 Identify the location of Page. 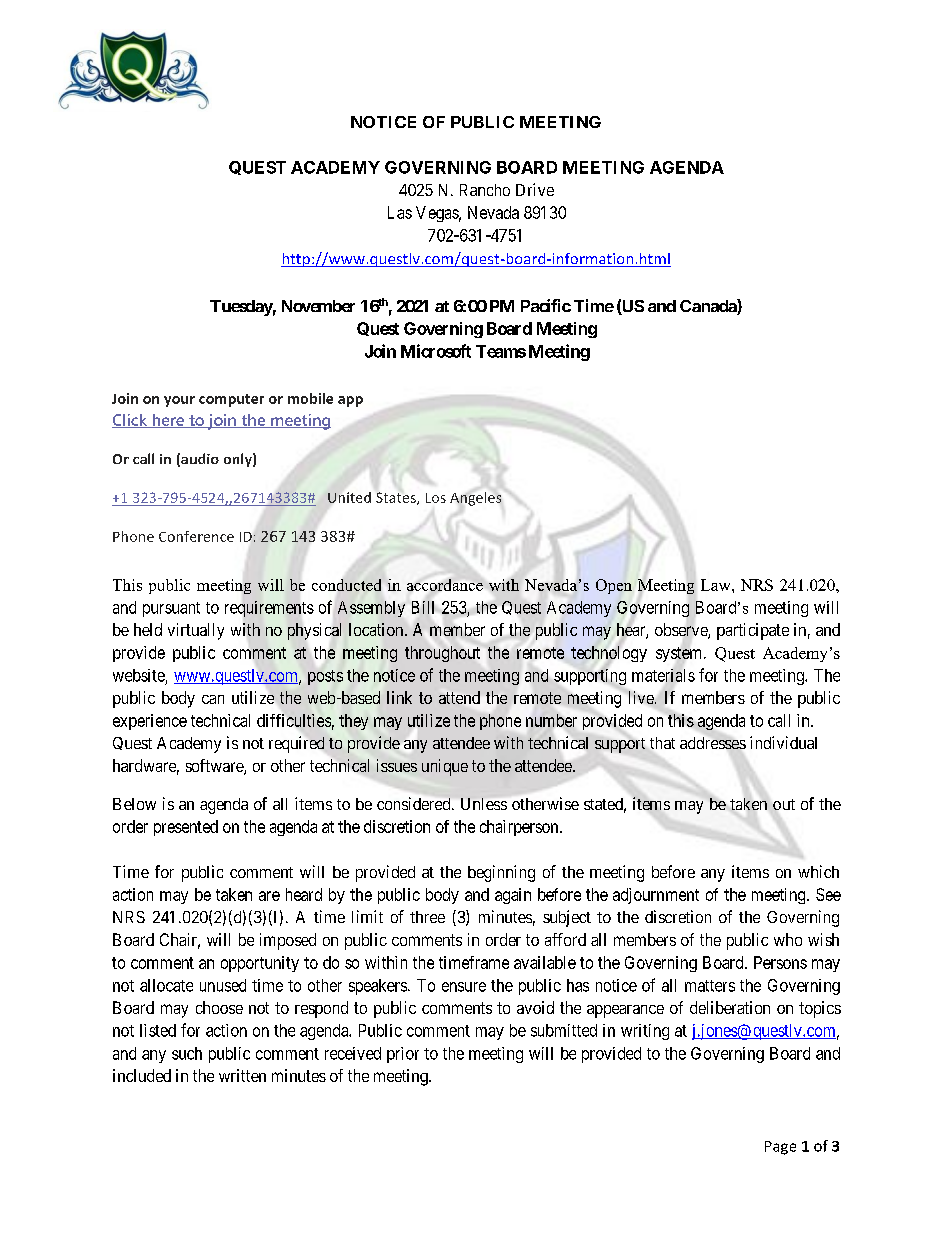
(780, 1148).
